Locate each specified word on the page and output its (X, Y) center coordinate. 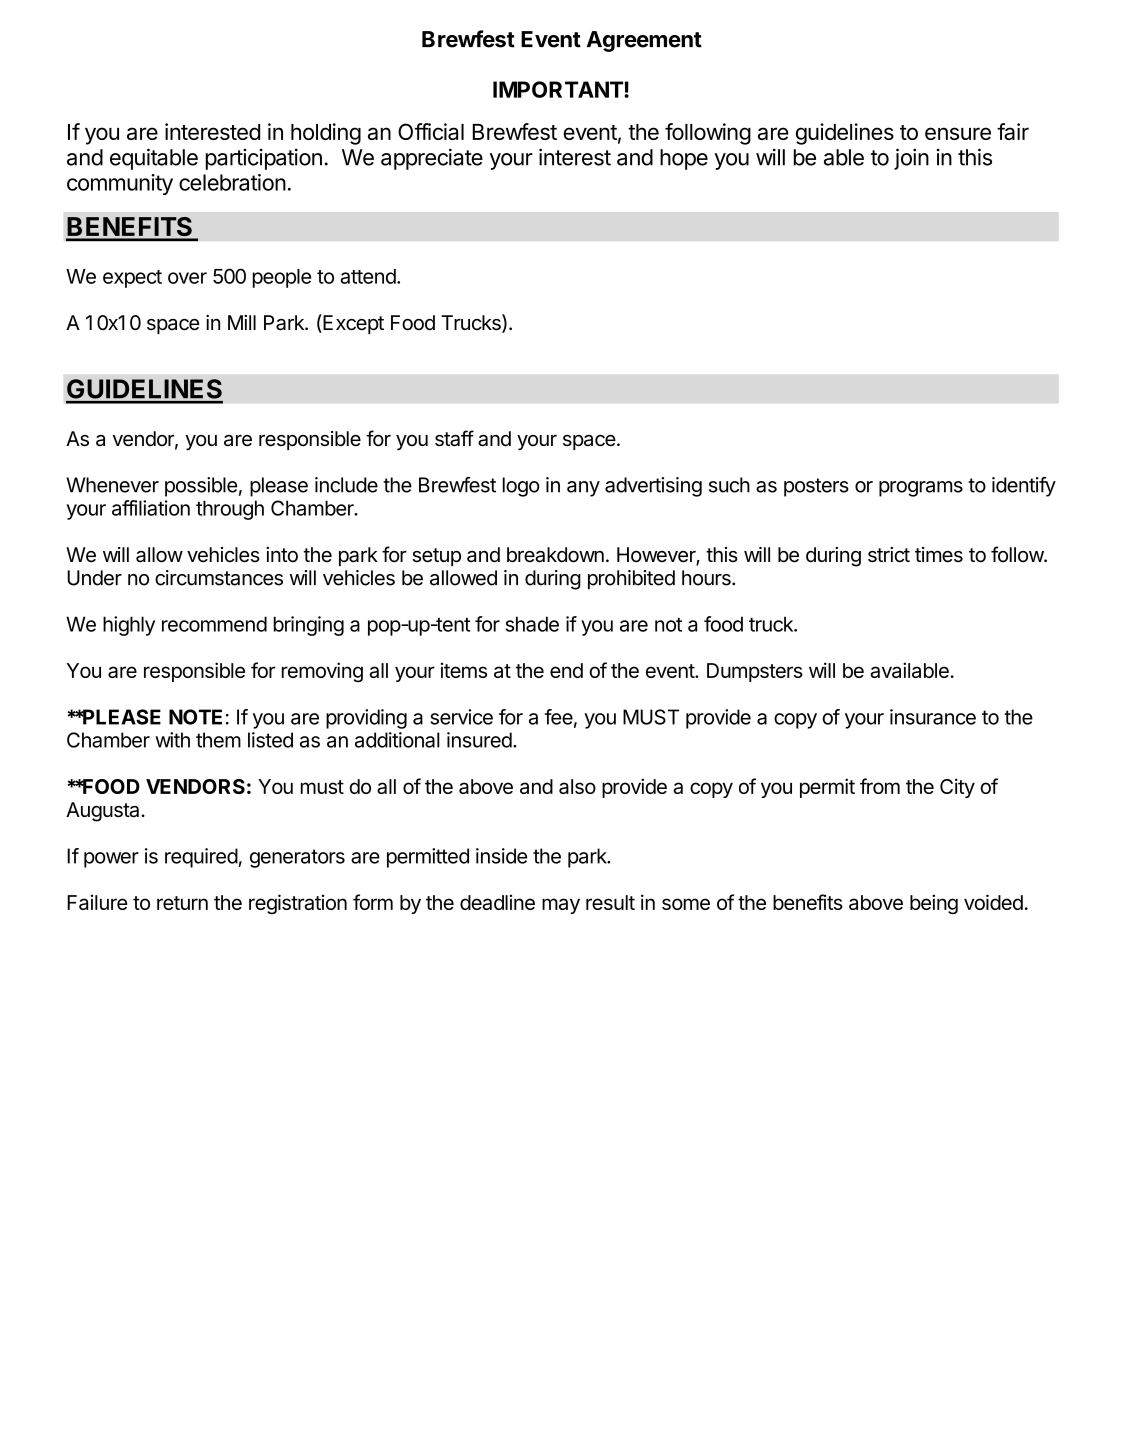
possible (201, 487)
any (583, 489)
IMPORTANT (559, 89)
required (201, 858)
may (561, 906)
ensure (958, 133)
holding (326, 134)
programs (921, 489)
